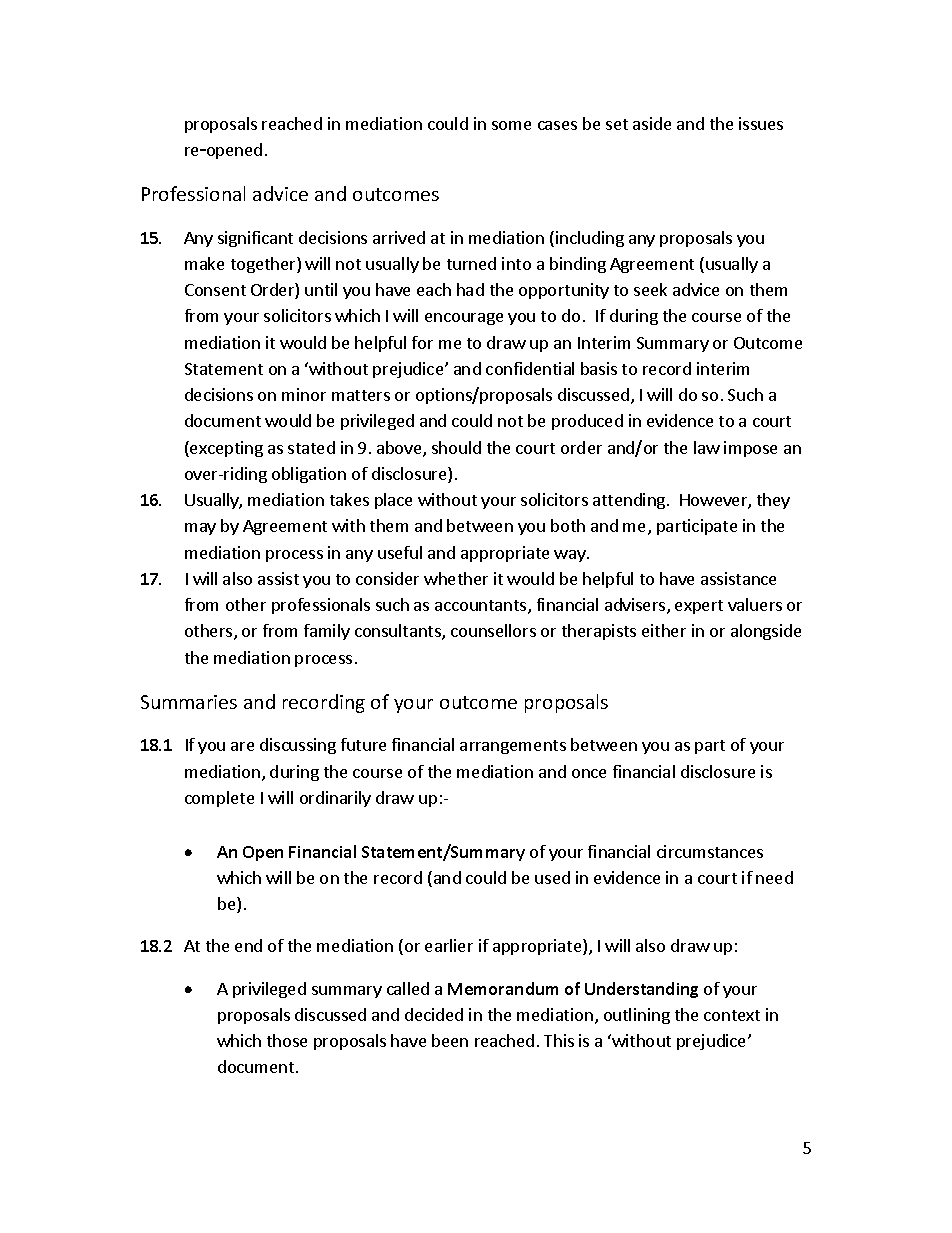 The width and height of the screenshot is (952, 1233). What do you see at coordinates (200, 529) in the screenshot?
I see `may` at bounding box center [200, 529].
